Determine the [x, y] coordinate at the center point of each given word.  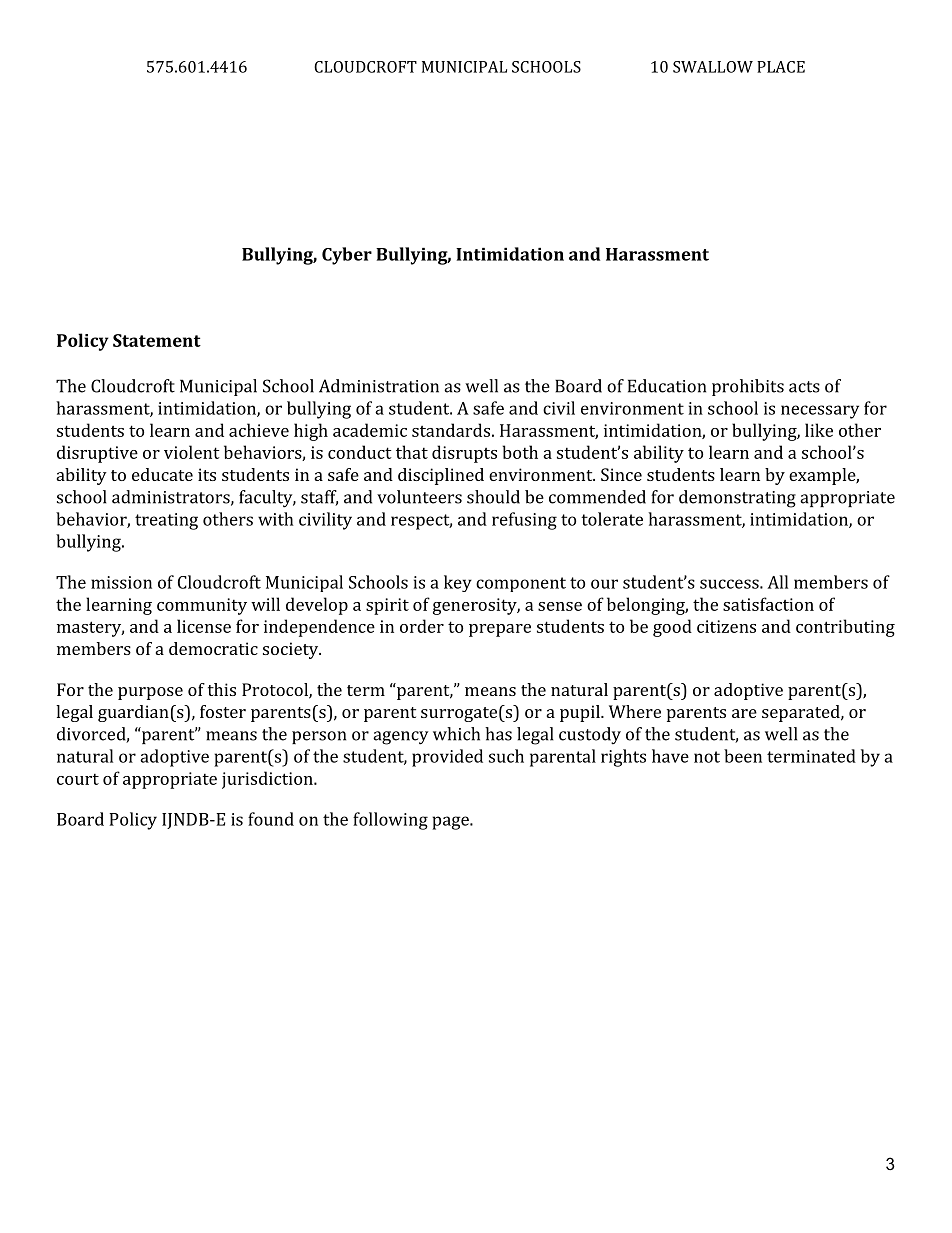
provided [447, 758]
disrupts [464, 454]
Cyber [347, 256]
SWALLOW [713, 67]
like [819, 430]
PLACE [781, 67]
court [78, 779]
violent [192, 452]
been [743, 756]
